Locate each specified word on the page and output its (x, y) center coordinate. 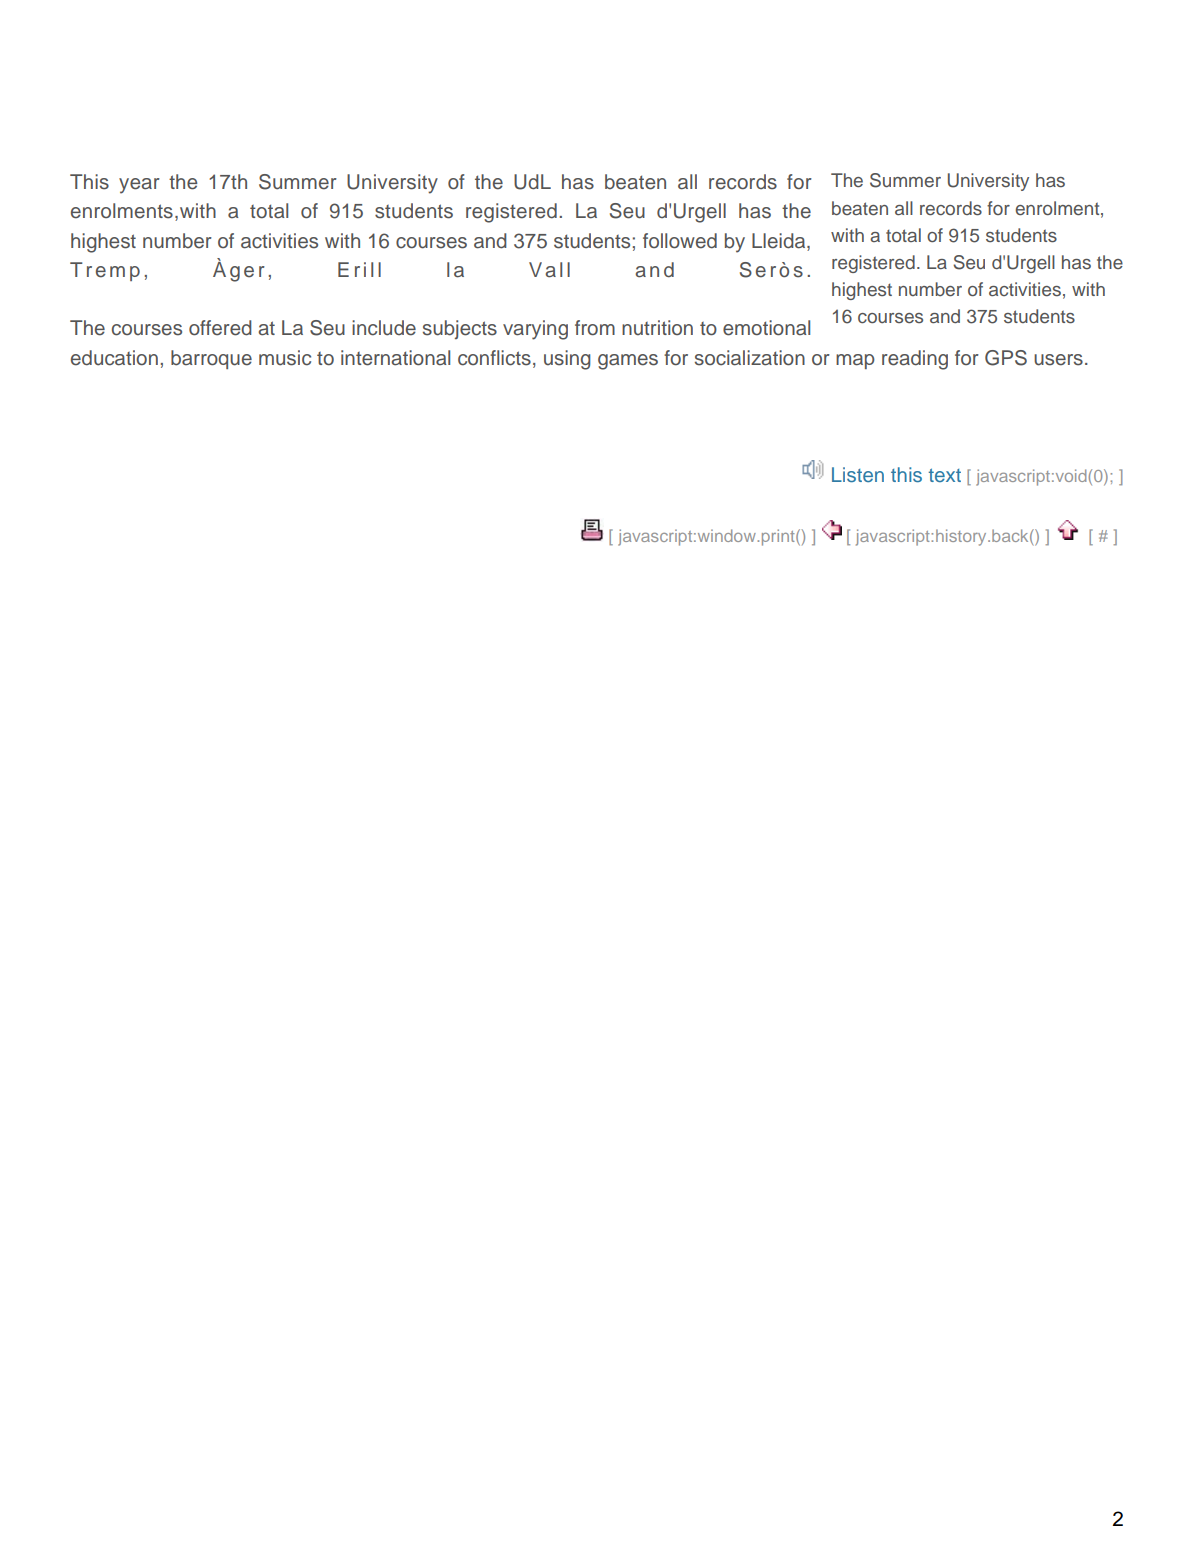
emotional (766, 328)
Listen (858, 474)
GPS (1006, 358)
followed (680, 241)
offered (220, 328)
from (595, 327)
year (139, 186)
